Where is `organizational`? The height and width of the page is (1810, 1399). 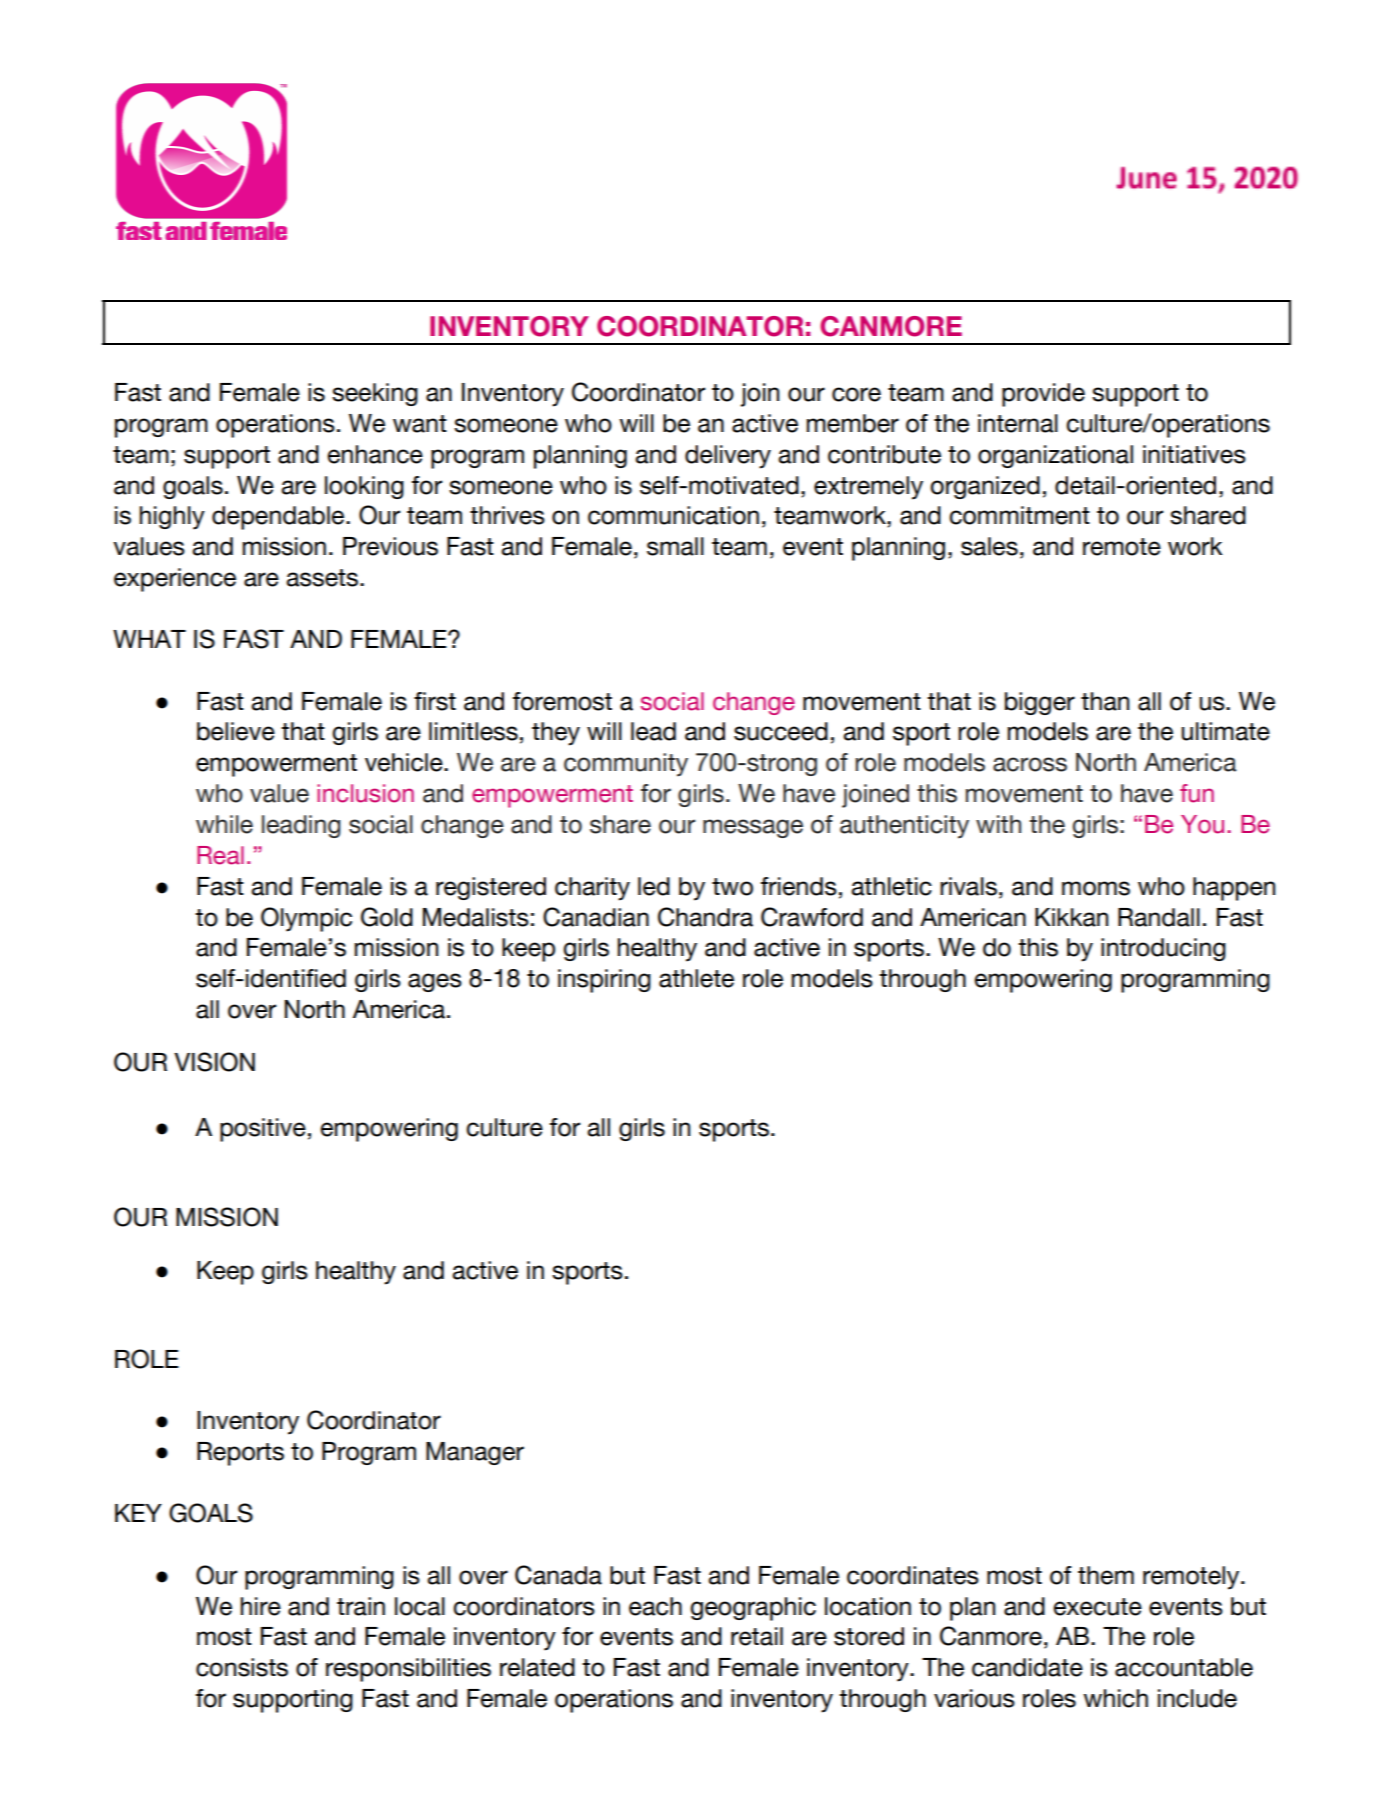 organizational is located at coordinates (1055, 456).
